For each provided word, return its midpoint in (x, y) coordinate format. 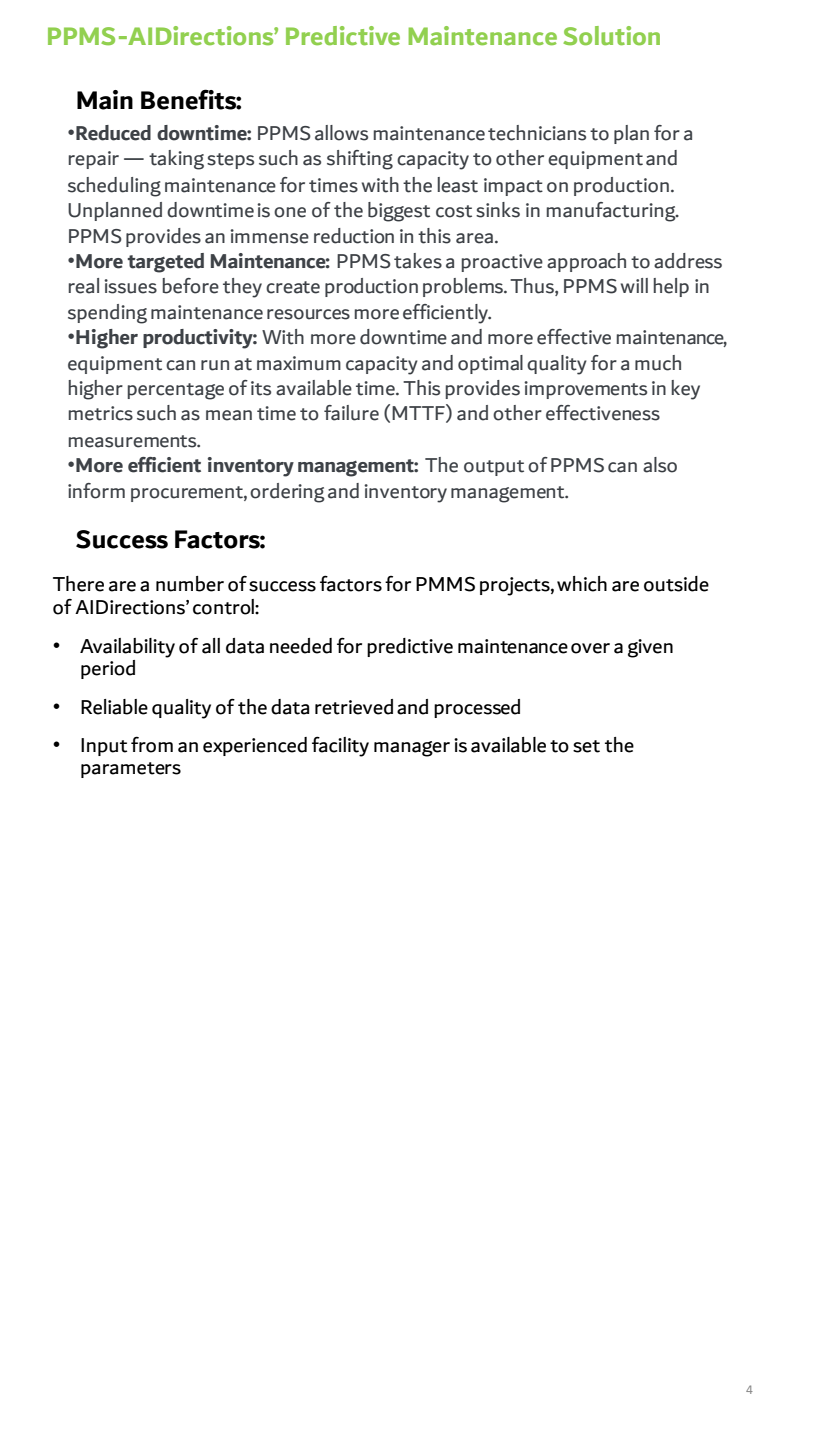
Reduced (113, 133)
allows (341, 133)
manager (412, 749)
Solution (611, 36)
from (152, 744)
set (586, 746)
